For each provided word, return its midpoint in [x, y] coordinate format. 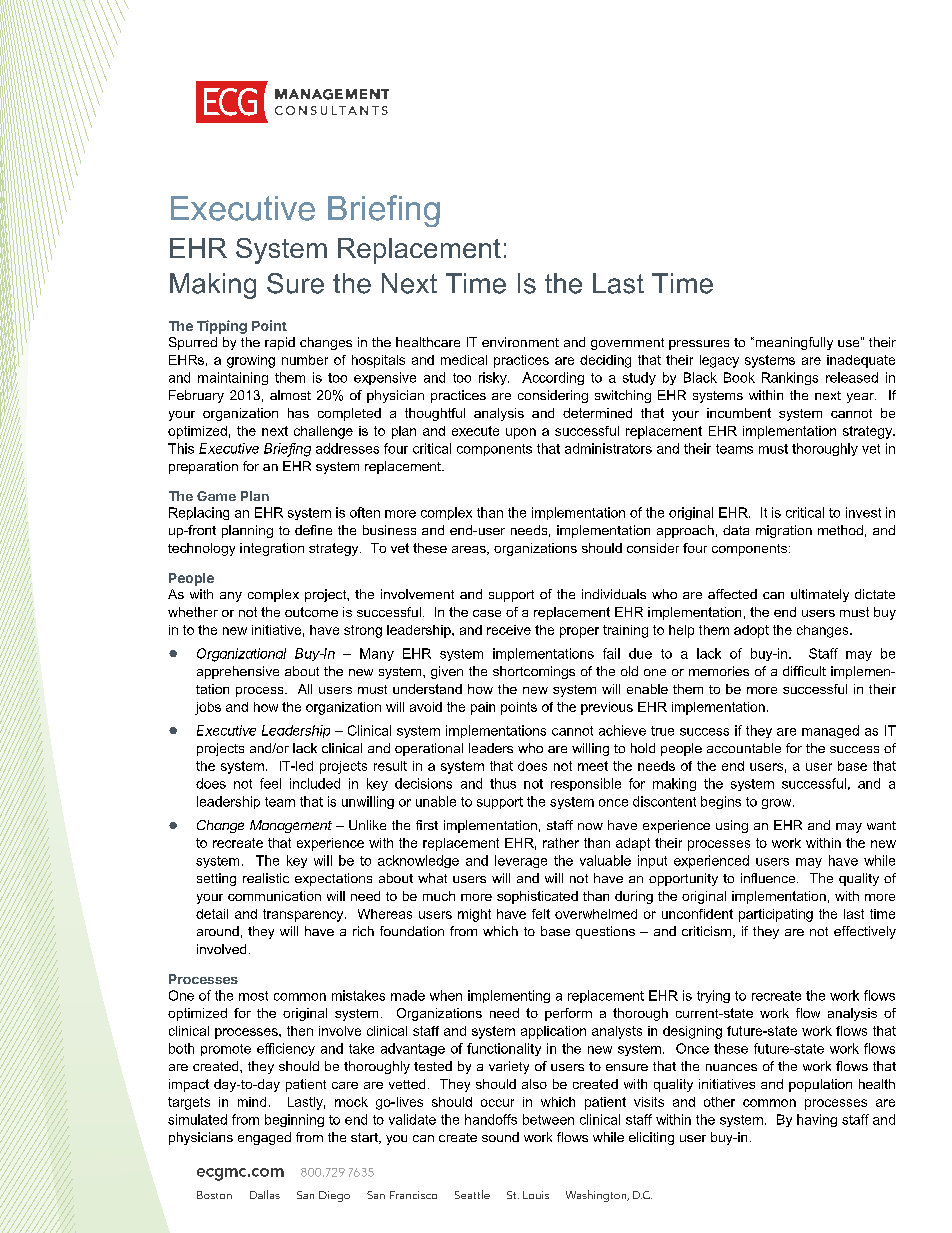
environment [520, 342]
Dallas [265, 1194]
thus [503, 783]
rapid [280, 343]
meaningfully [793, 343]
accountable [744, 748]
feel [270, 783]
